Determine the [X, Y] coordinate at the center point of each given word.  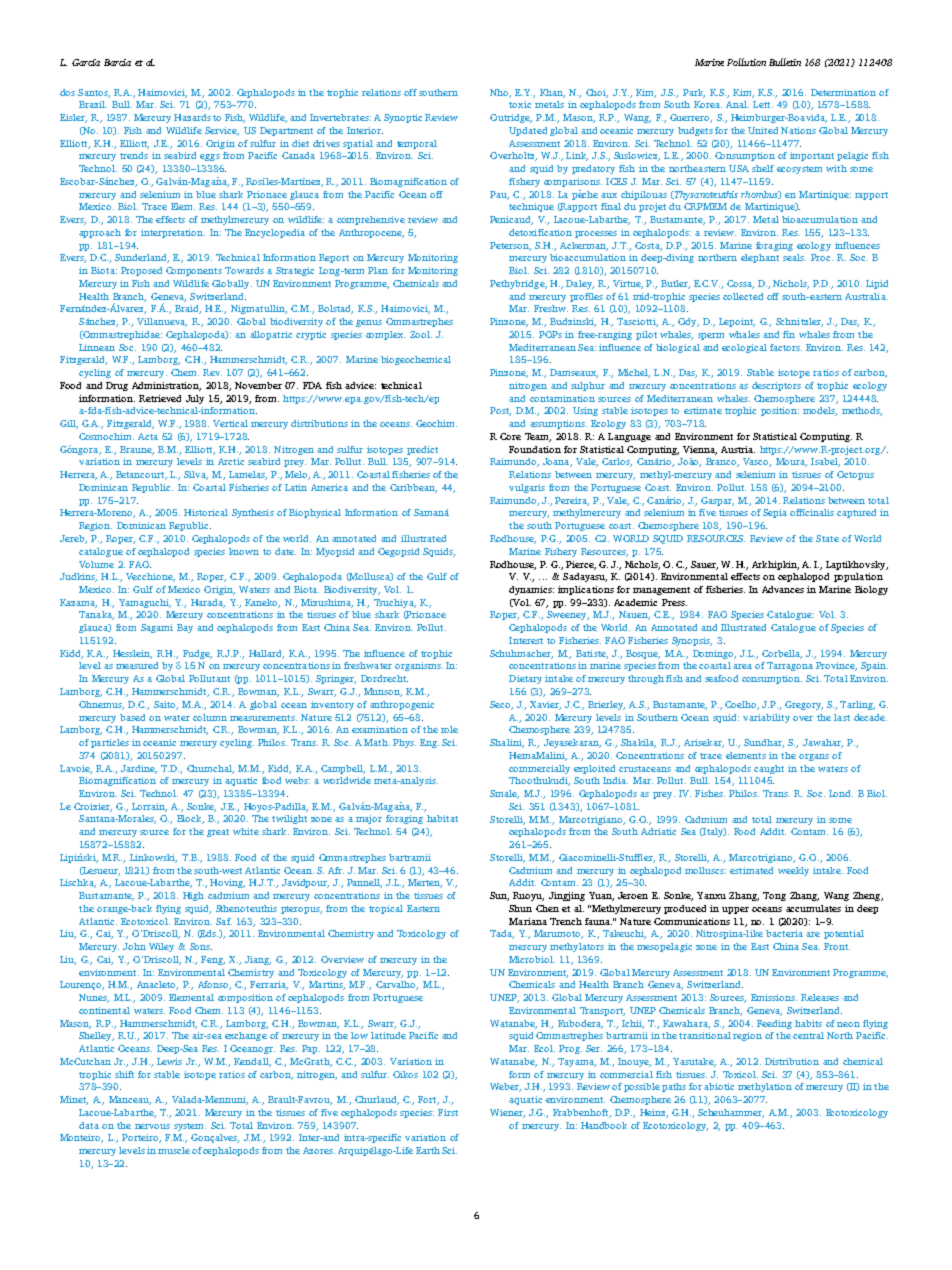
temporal [417, 144]
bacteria [784, 933]
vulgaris [527, 488]
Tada [502, 934]
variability [766, 718]
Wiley [161, 947]
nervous [152, 1126]
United [763, 130]
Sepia [775, 513]
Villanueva [162, 322]
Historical [206, 512]
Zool [421, 334]
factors [786, 347]
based [132, 717]
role [449, 729]
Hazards [192, 117]
